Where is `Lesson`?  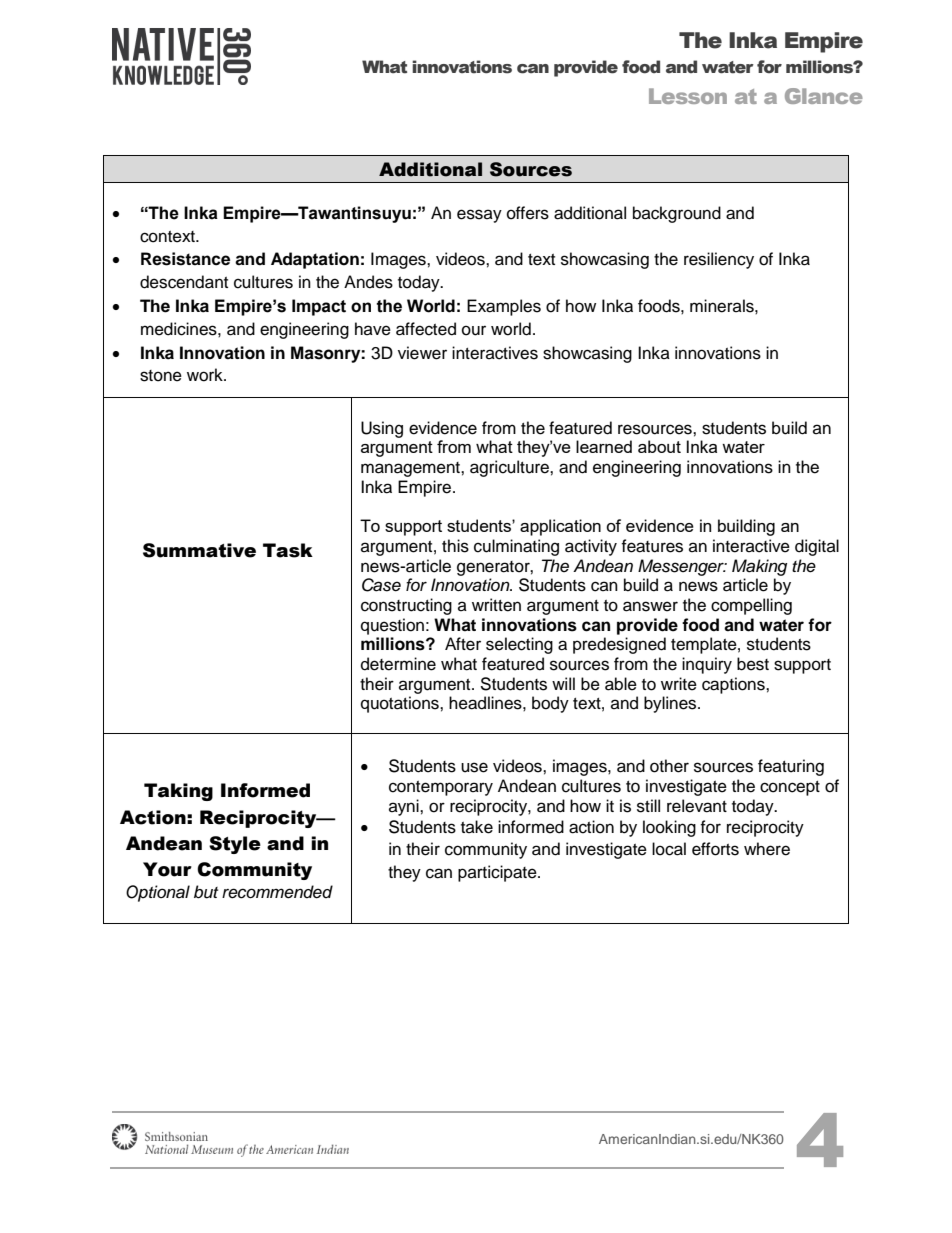
Lesson is located at coordinates (688, 96).
